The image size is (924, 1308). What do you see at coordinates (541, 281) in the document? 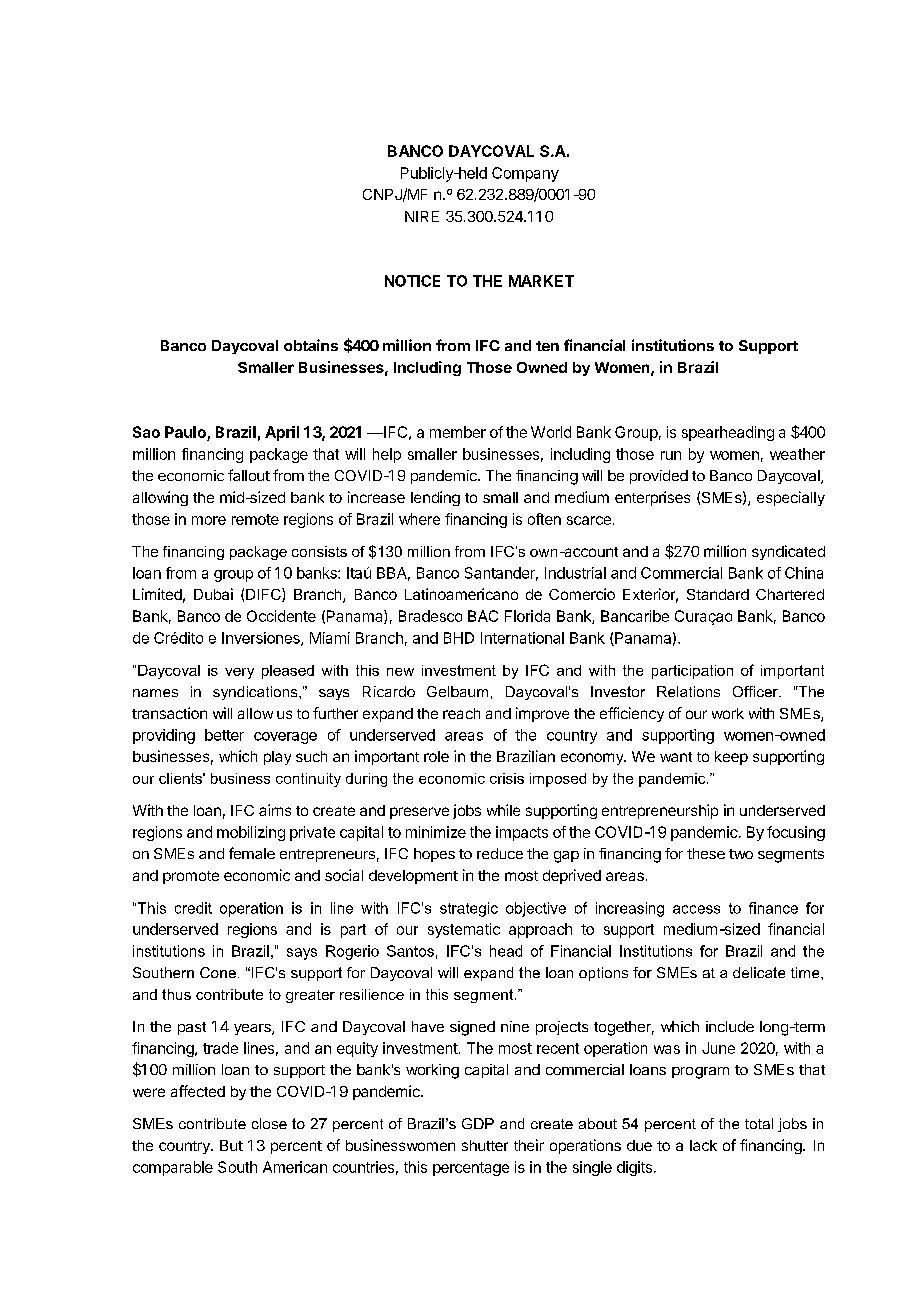
I see `MARKET` at bounding box center [541, 281].
